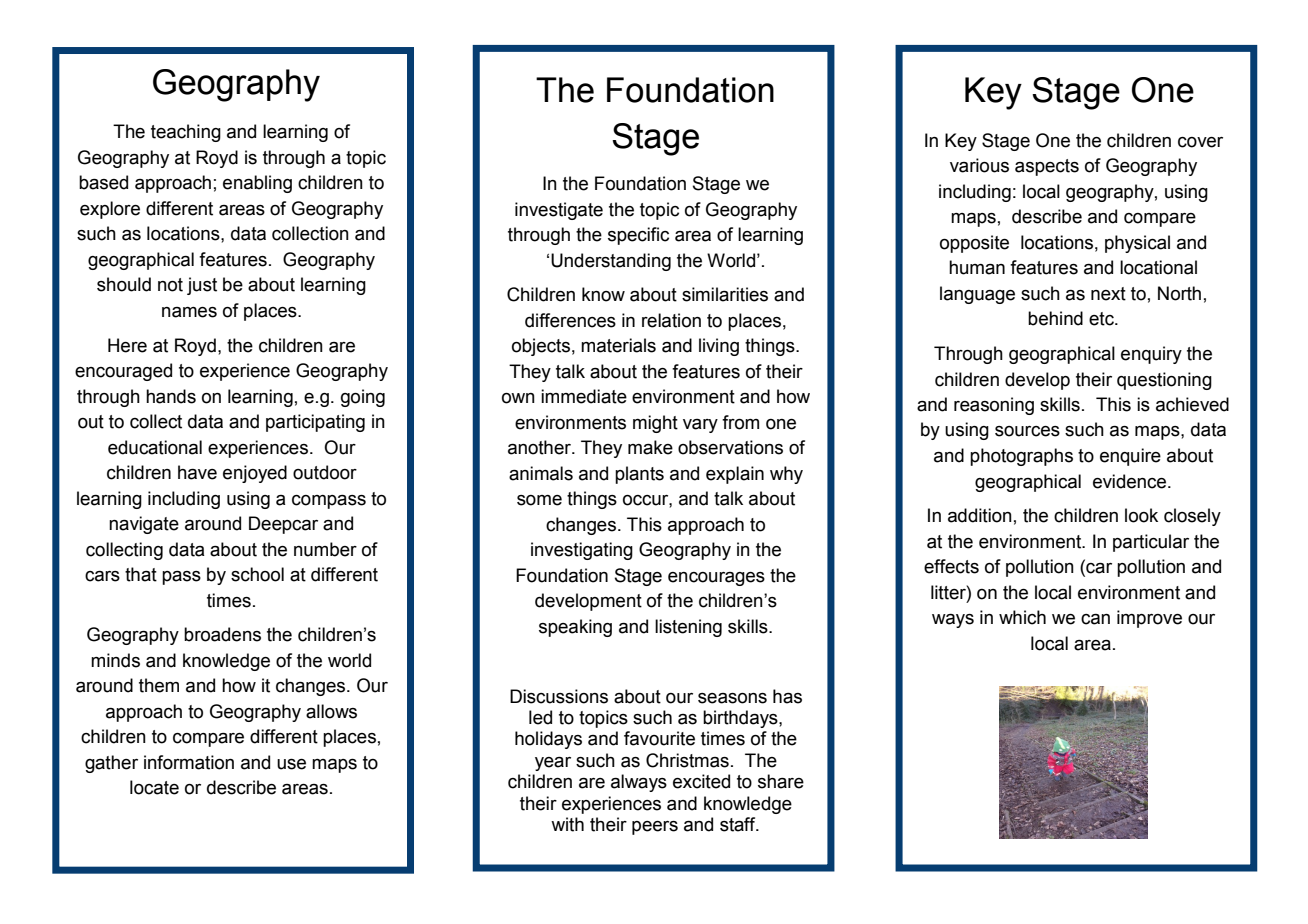 The width and height of the screenshot is (1308, 924). I want to click on teaching, so click(186, 133).
